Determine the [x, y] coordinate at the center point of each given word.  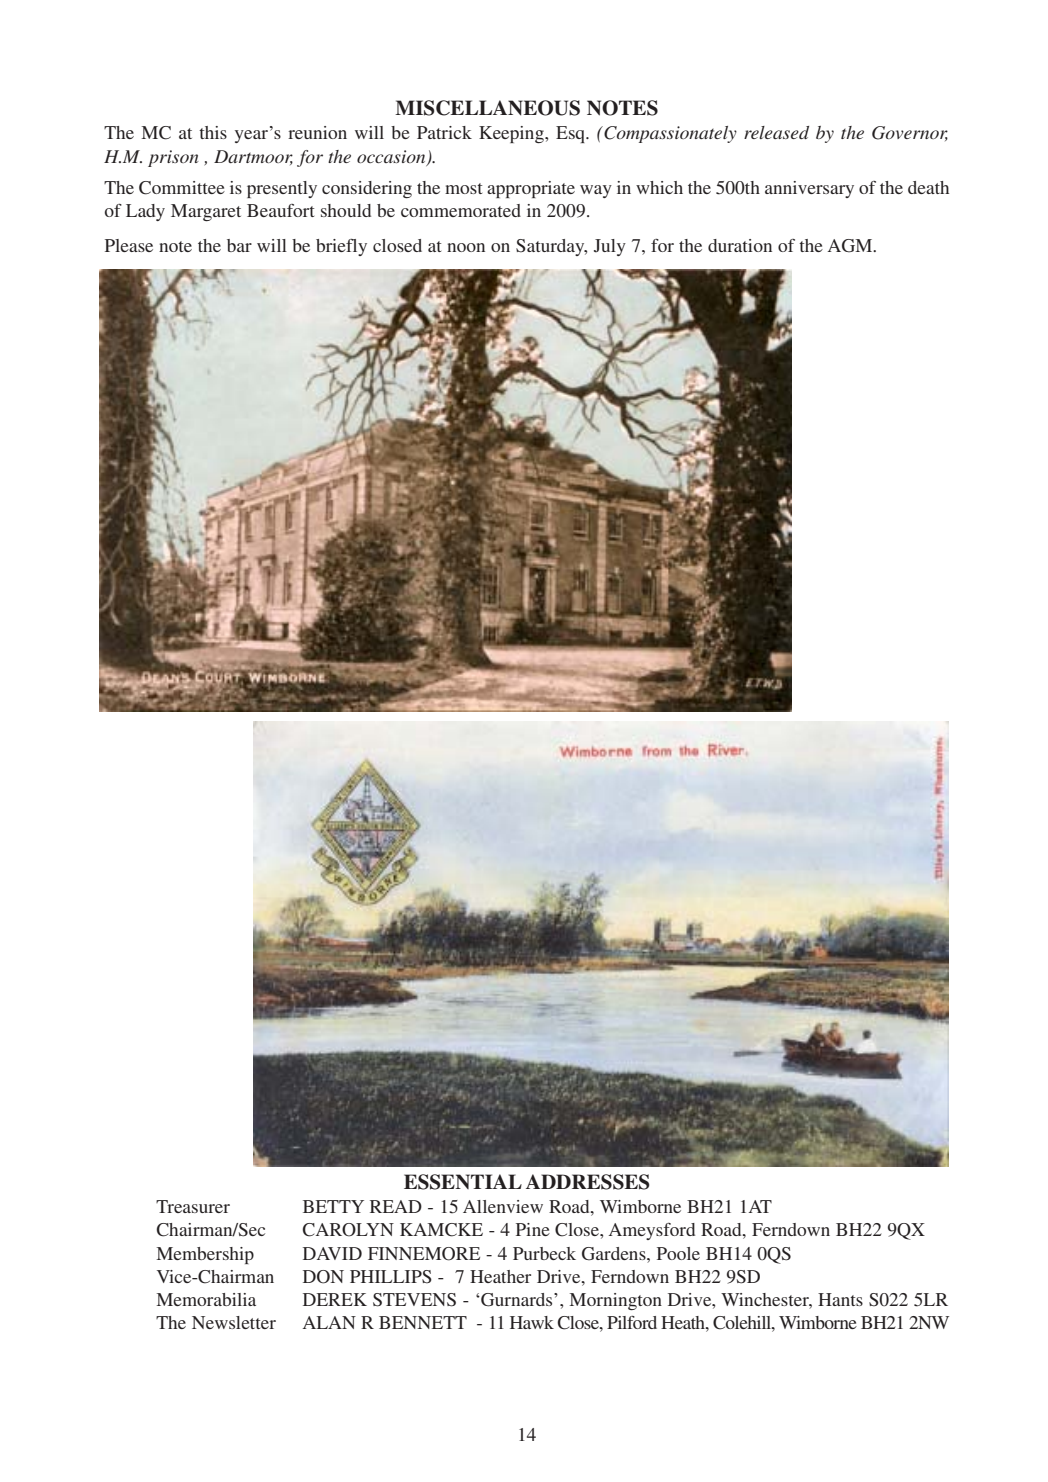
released [776, 132]
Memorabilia [206, 1299]
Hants [840, 1299]
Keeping [512, 134]
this [213, 132]
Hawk [532, 1322]
